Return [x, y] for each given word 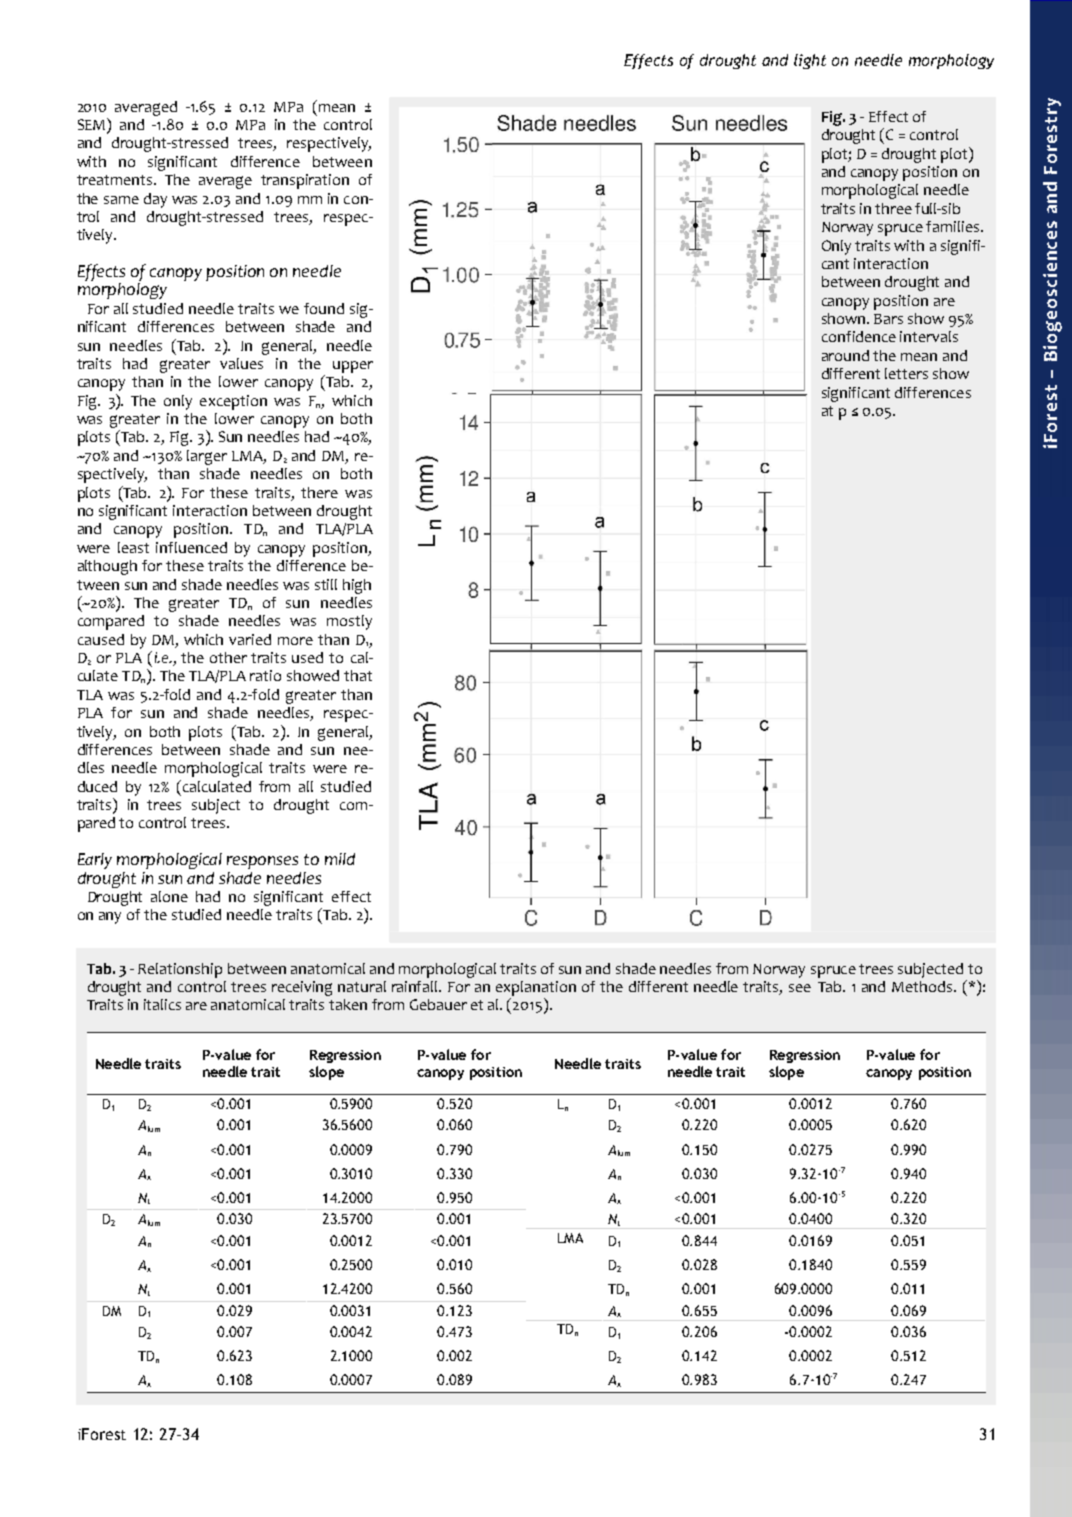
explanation [536, 988]
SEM [93, 125]
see [800, 988]
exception [233, 402]
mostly [349, 622]
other [228, 657]
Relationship [180, 970]
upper [353, 367]
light [810, 61]
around [845, 355]
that [358, 675]
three [893, 208]
